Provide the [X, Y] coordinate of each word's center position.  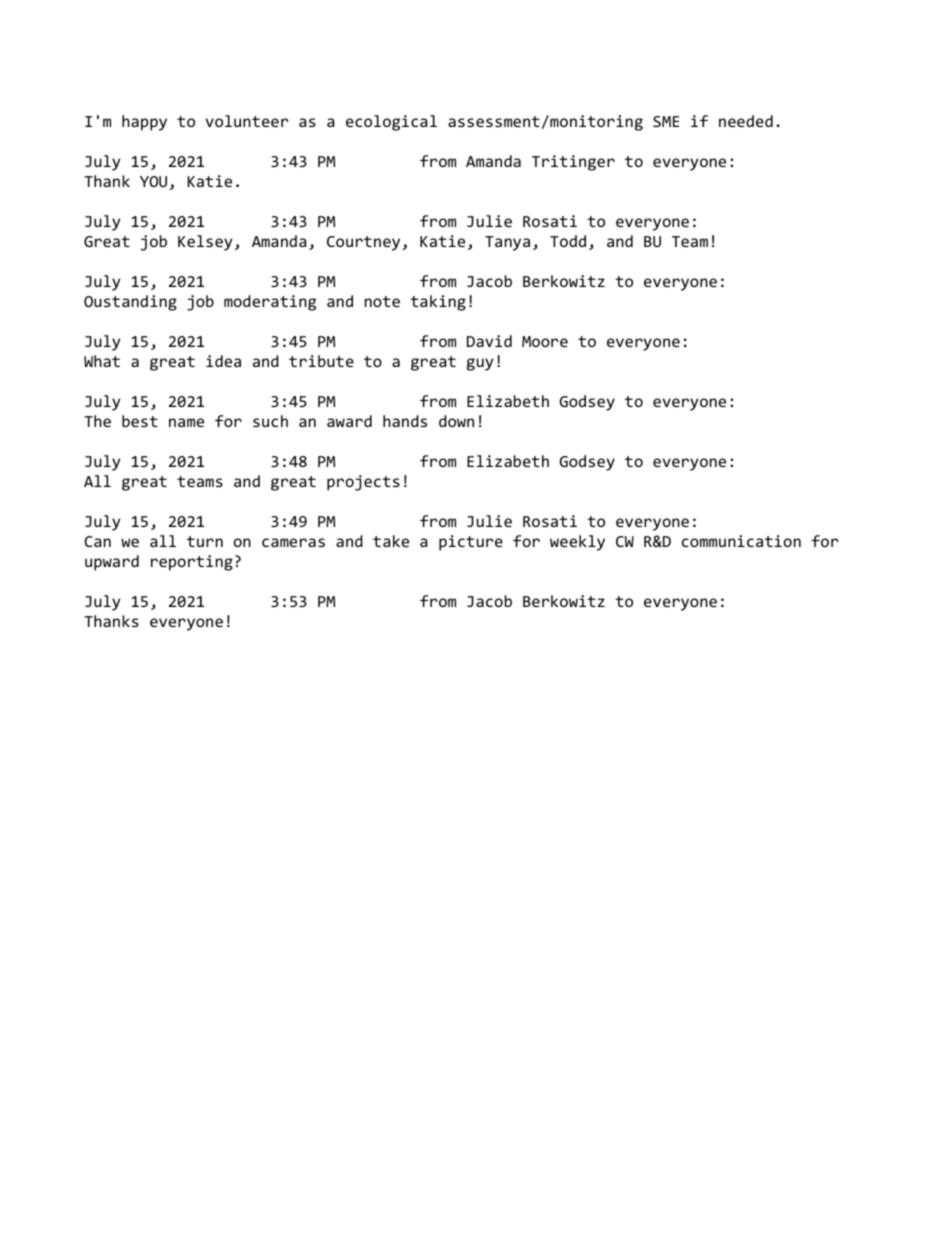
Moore [545, 341]
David [489, 341]
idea [223, 361]
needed [746, 121]
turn [205, 541]
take [391, 541]
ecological [391, 123]
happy [144, 123]
